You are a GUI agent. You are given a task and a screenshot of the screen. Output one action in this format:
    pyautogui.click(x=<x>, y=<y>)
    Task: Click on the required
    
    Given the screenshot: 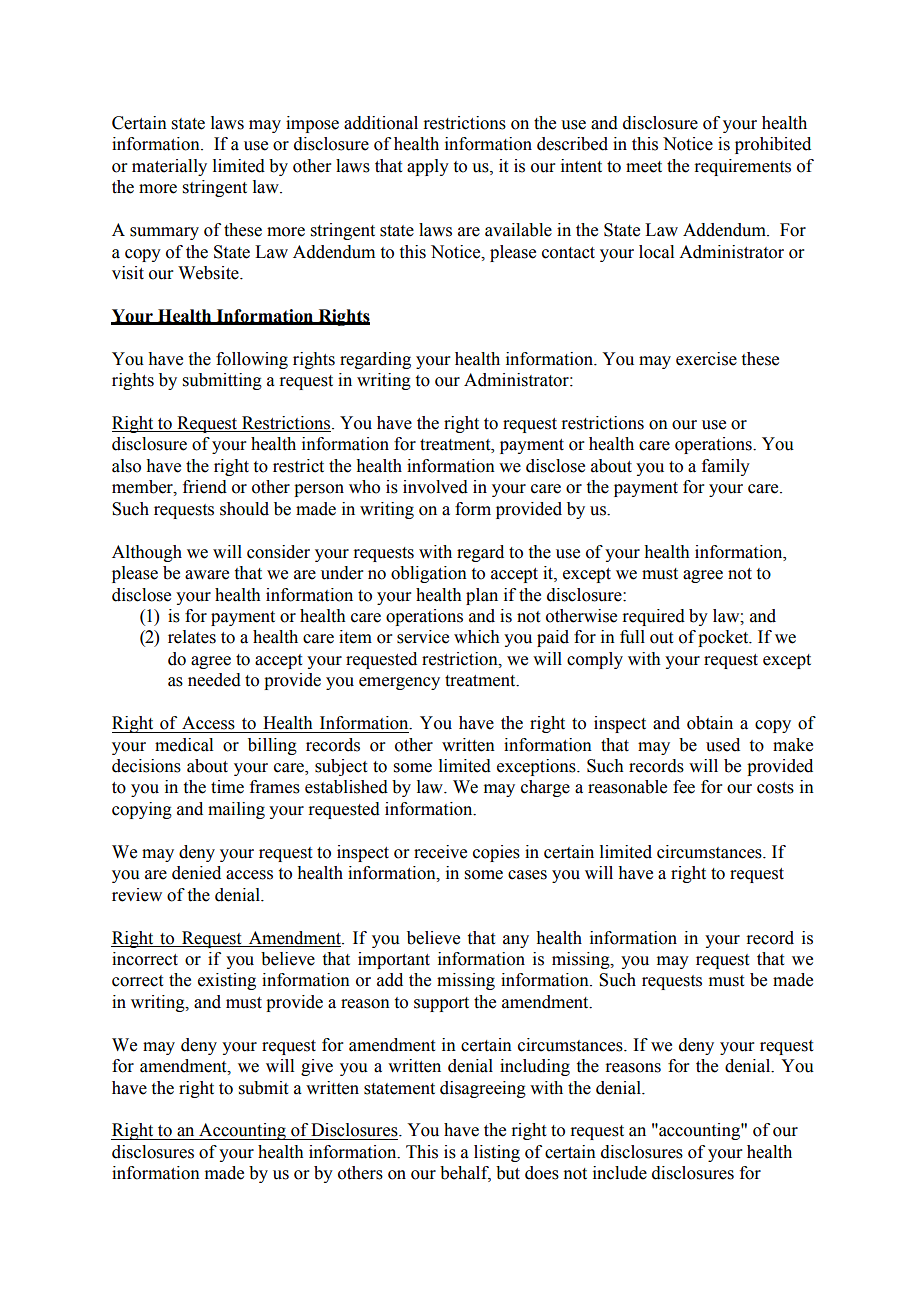 What is the action you would take?
    pyautogui.click(x=653, y=617)
